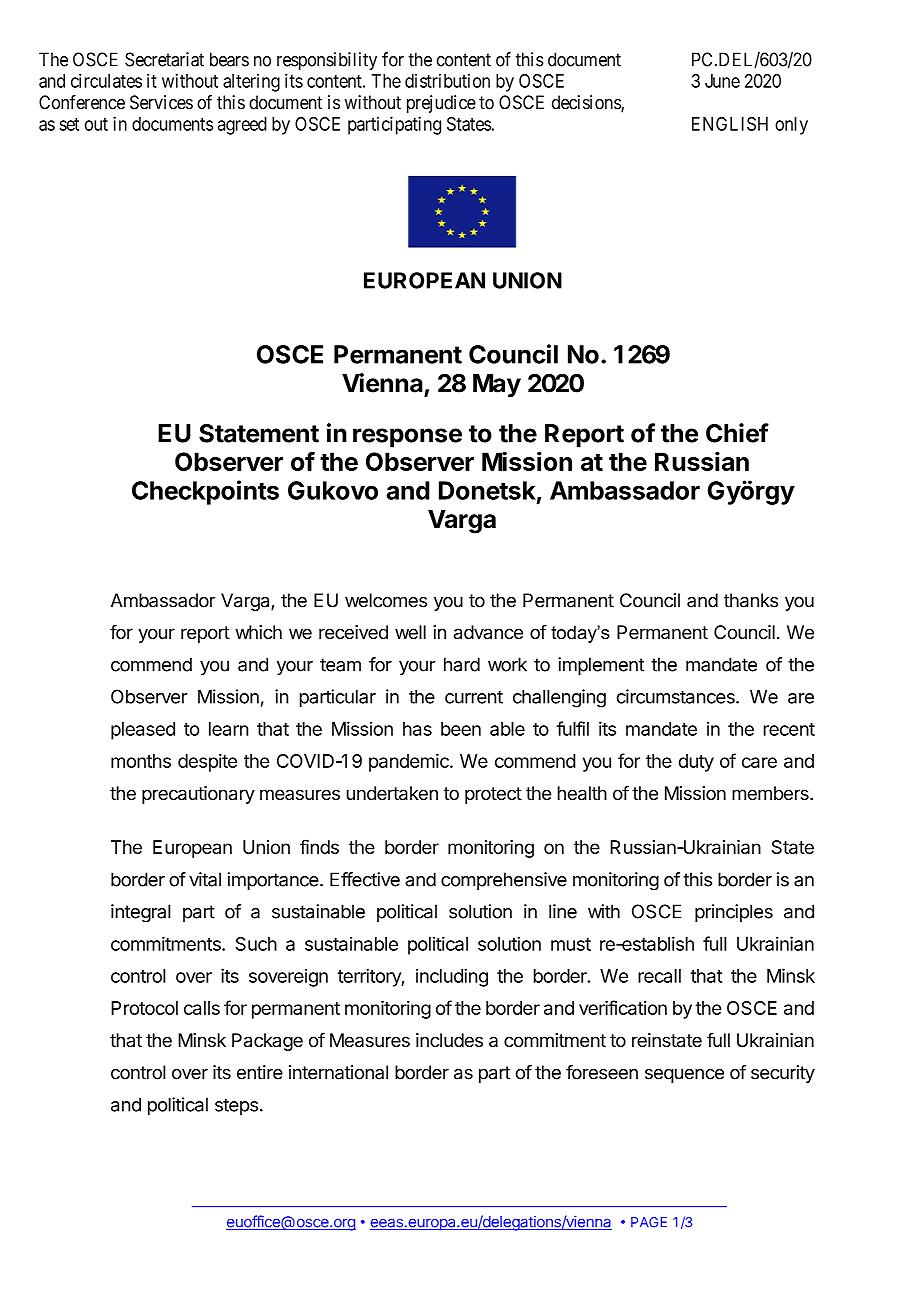 This page has height=1309, width=924. What do you see at coordinates (236, 1106) in the page?
I see `steps` at bounding box center [236, 1106].
